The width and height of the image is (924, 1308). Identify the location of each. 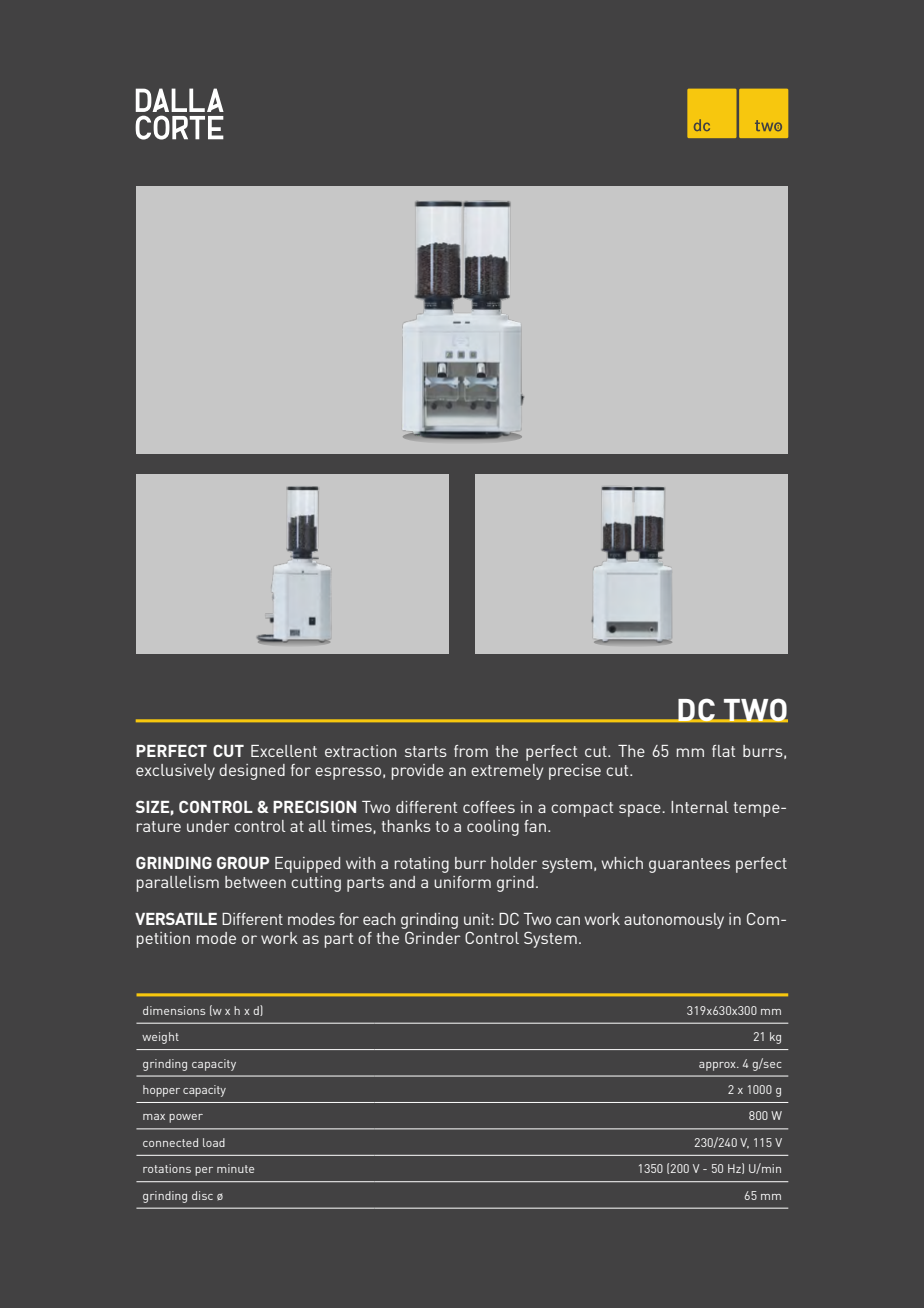
(379, 919).
